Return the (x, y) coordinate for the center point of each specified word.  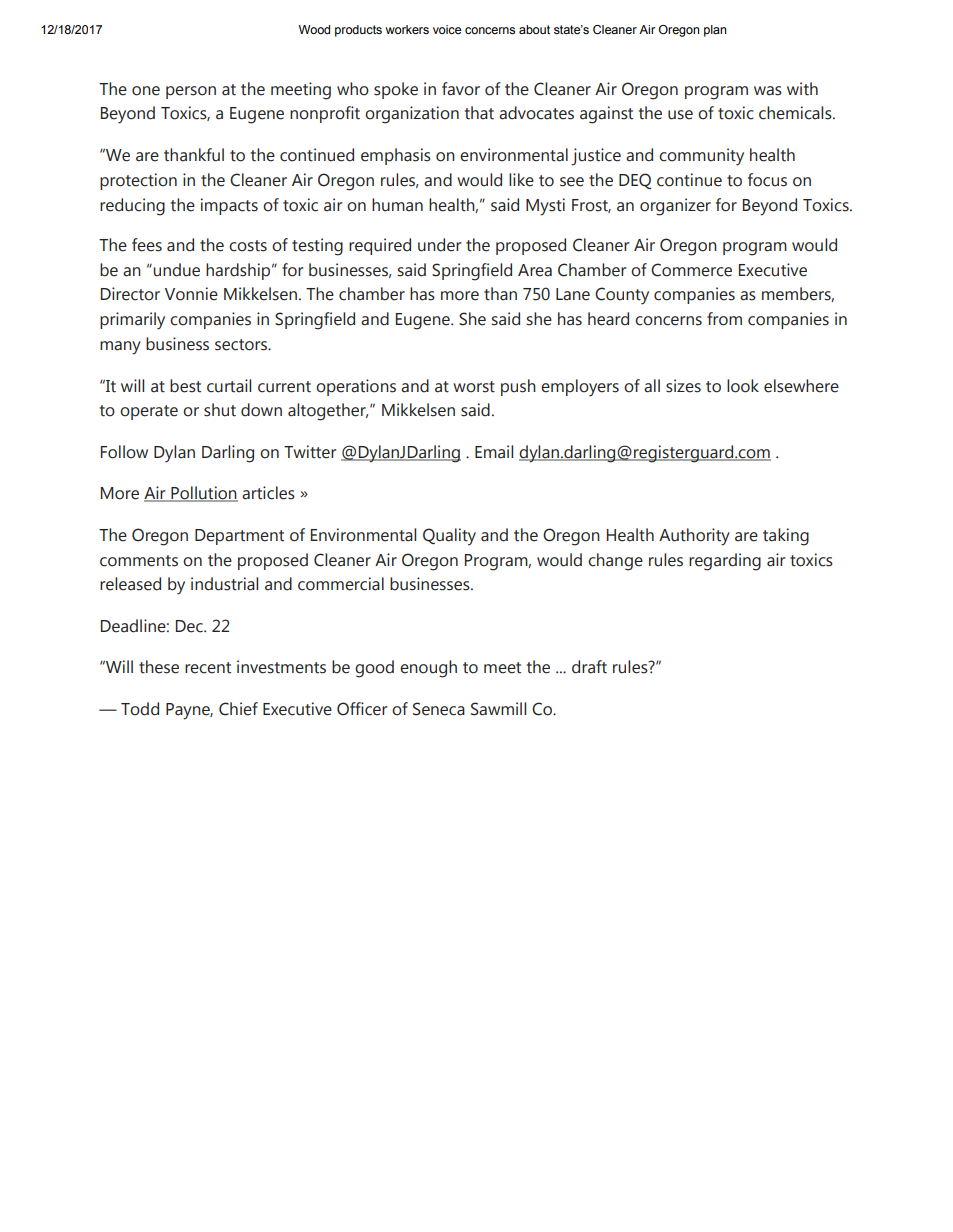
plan (715, 31)
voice (447, 29)
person (191, 92)
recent (208, 668)
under (439, 245)
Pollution (203, 494)
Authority (694, 537)
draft (589, 667)
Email (494, 452)
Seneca (439, 709)
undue (175, 270)
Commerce (691, 270)
